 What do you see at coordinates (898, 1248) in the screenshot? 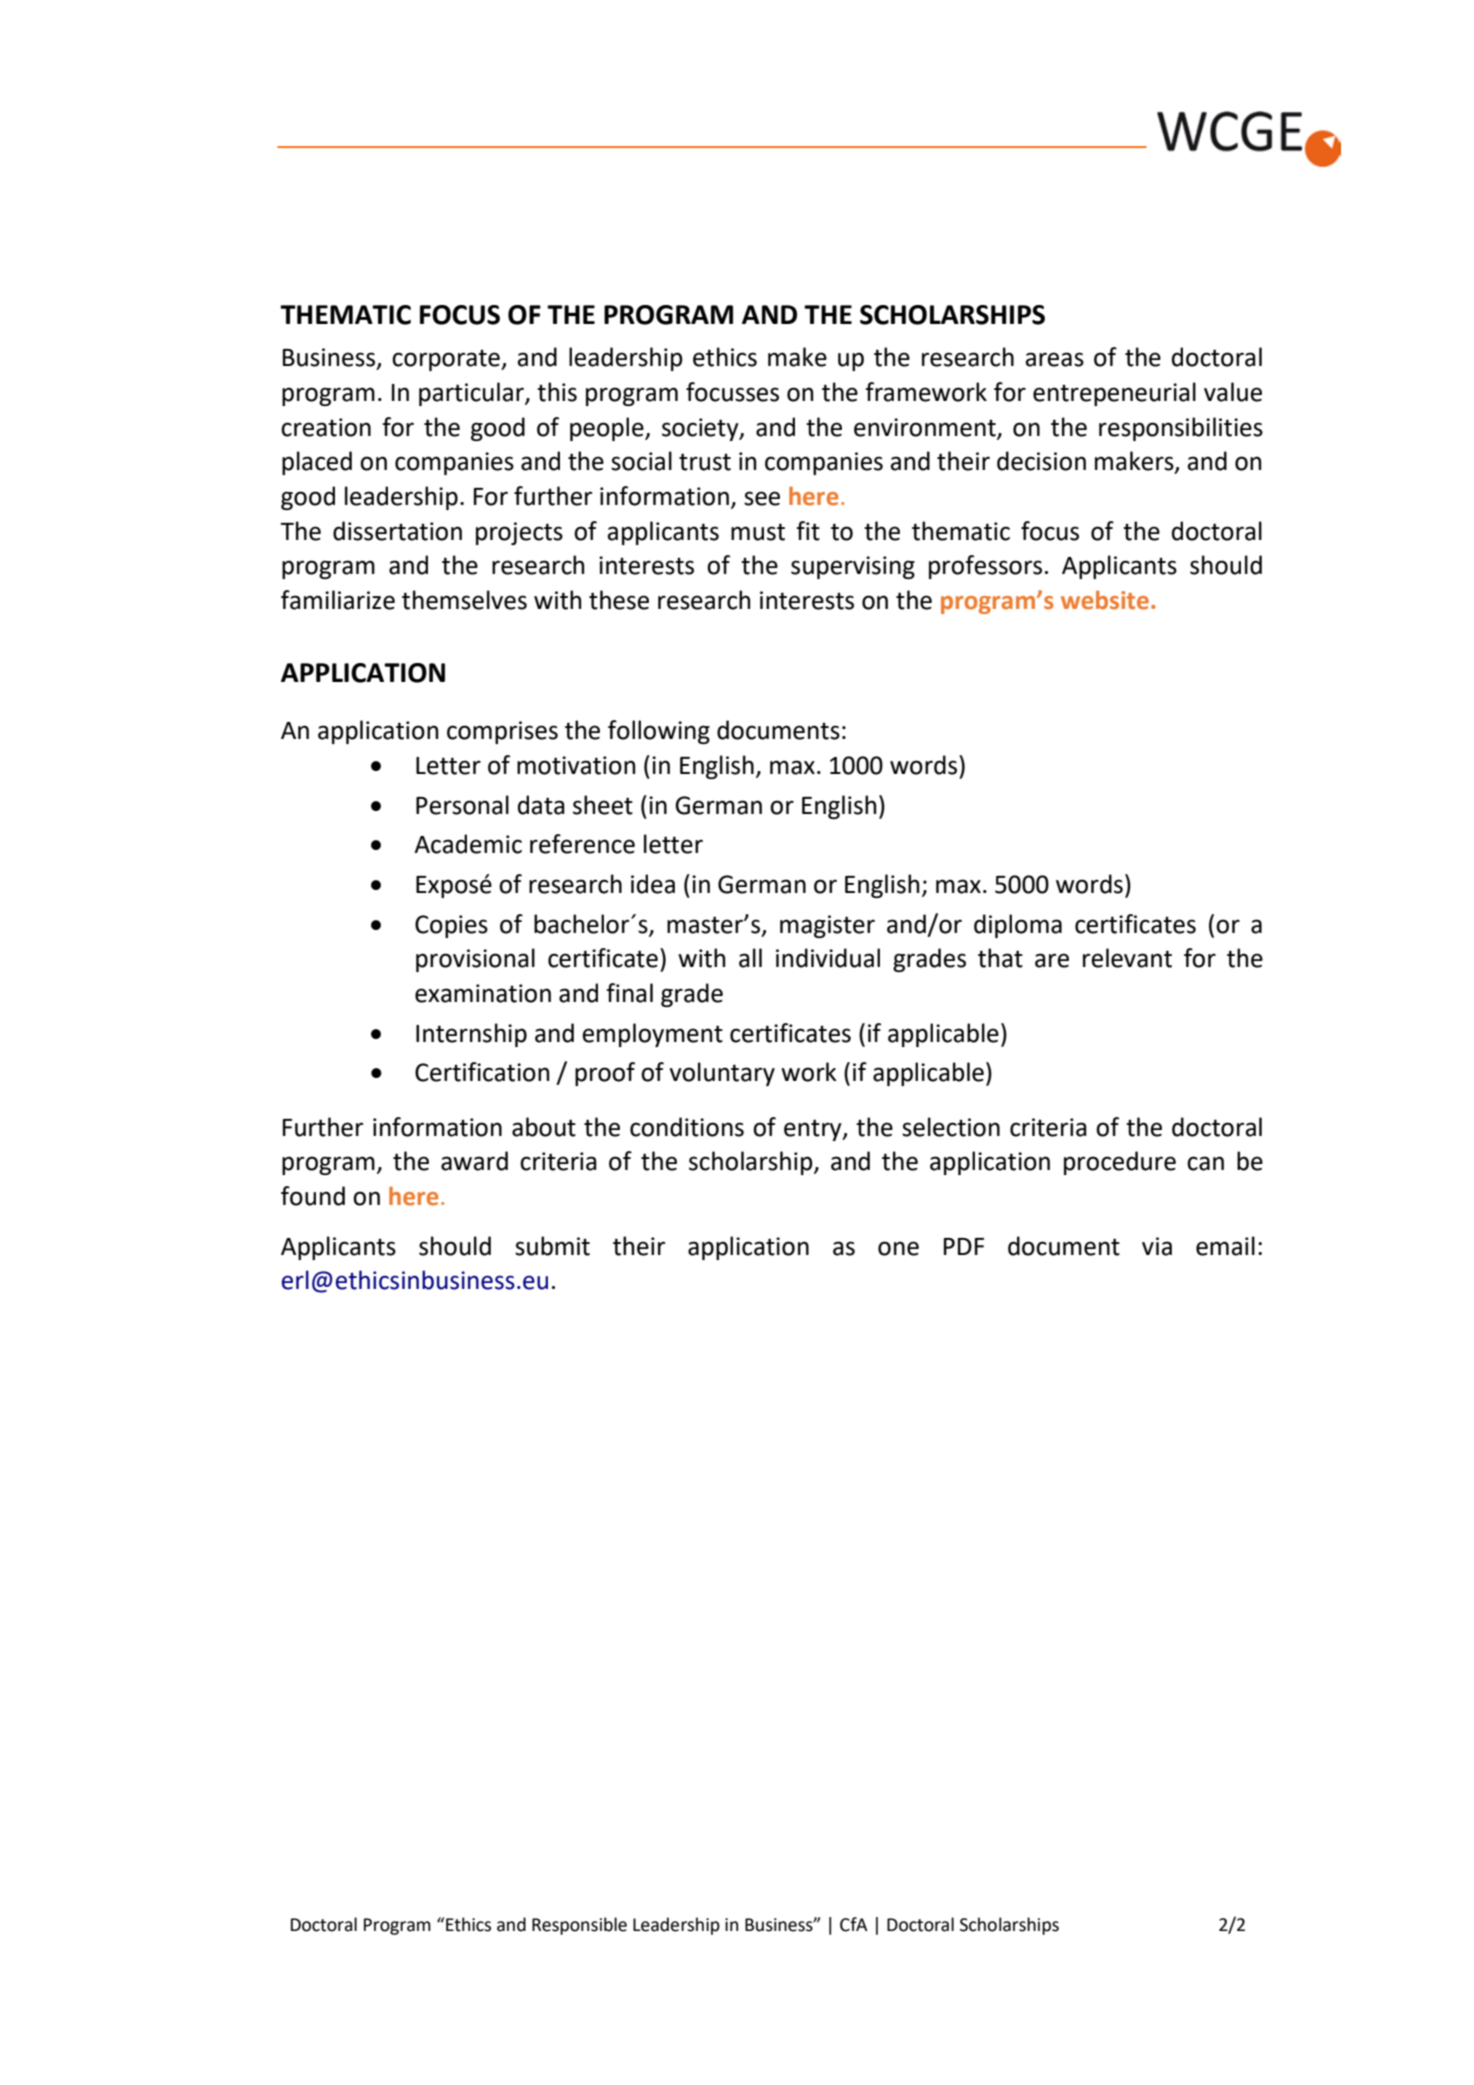
I see `one` at bounding box center [898, 1248].
